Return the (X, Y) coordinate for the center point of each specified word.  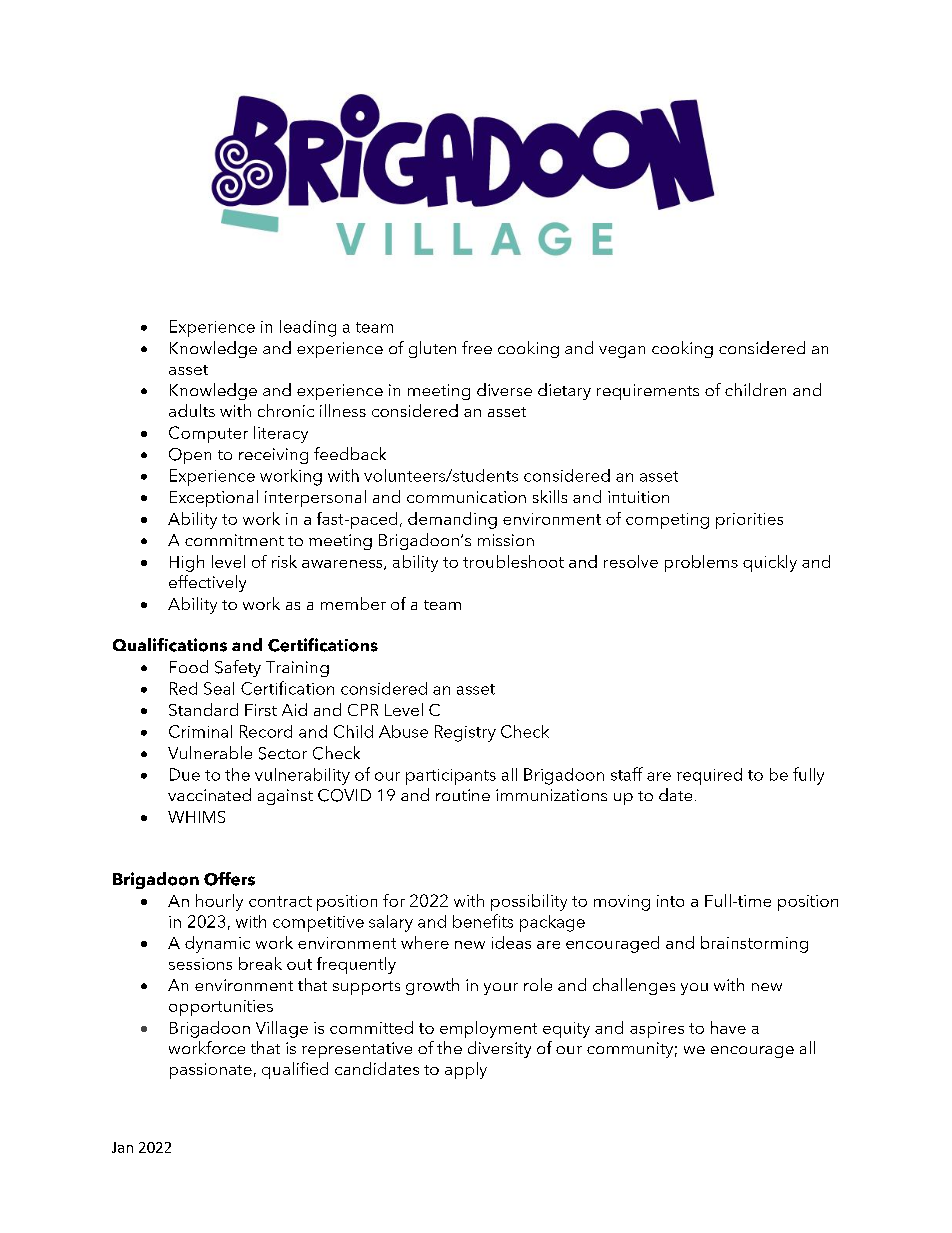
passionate (211, 1071)
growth (432, 986)
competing (667, 521)
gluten (432, 349)
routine (463, 795)
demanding (452, 520)
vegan (622, 352)
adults (192, 410)
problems (701, 563)
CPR (363, 710)
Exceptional (214, 498)
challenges (634, 986)
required (709, 776)
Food (189, 666)
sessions (200, 964)
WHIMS (196, 817)
